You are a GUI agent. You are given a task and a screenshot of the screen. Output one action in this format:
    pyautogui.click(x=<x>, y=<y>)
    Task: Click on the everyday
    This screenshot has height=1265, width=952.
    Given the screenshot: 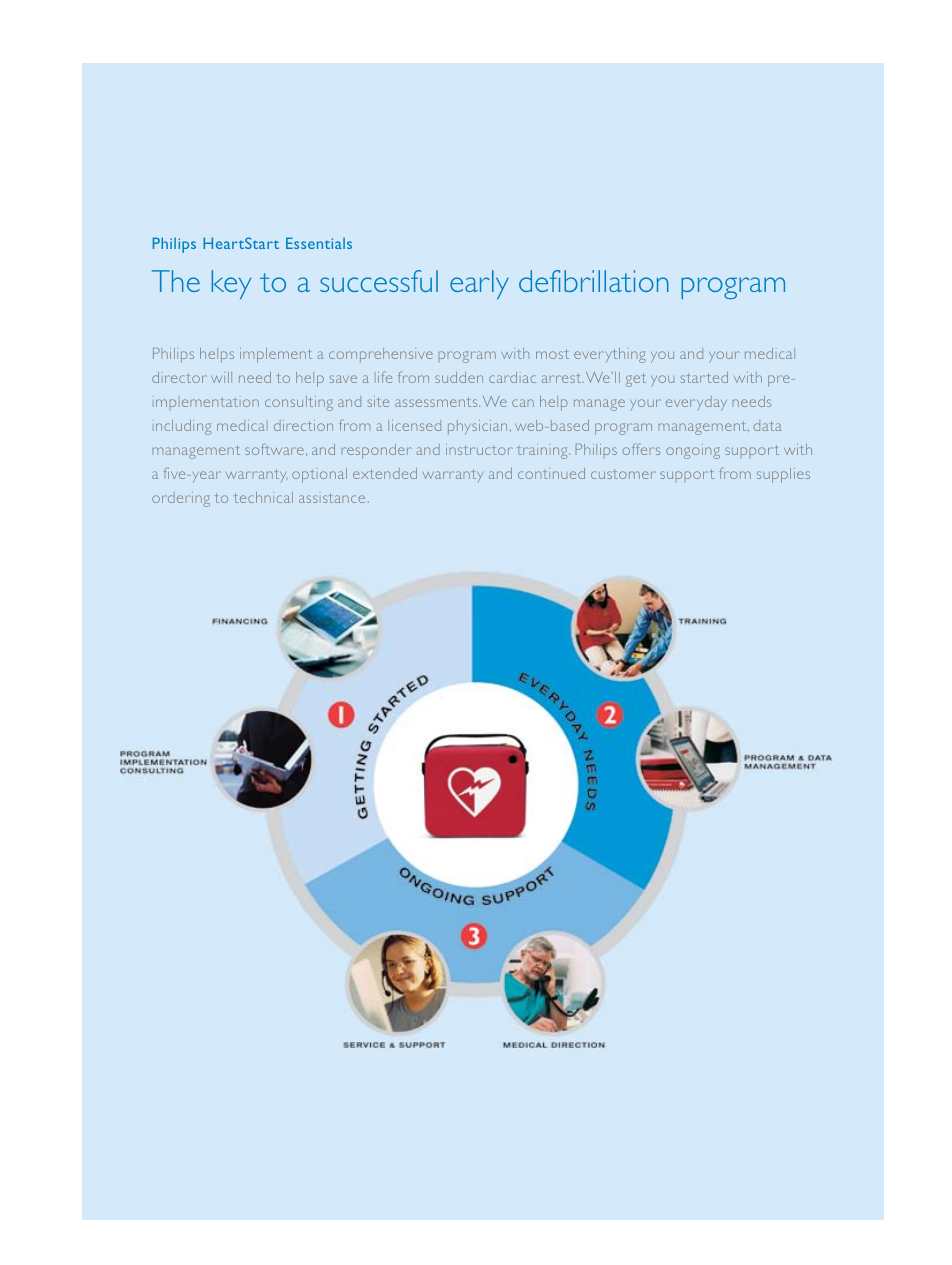 What is the action you would take?
    pyautogui.click(x=696, y=403)
